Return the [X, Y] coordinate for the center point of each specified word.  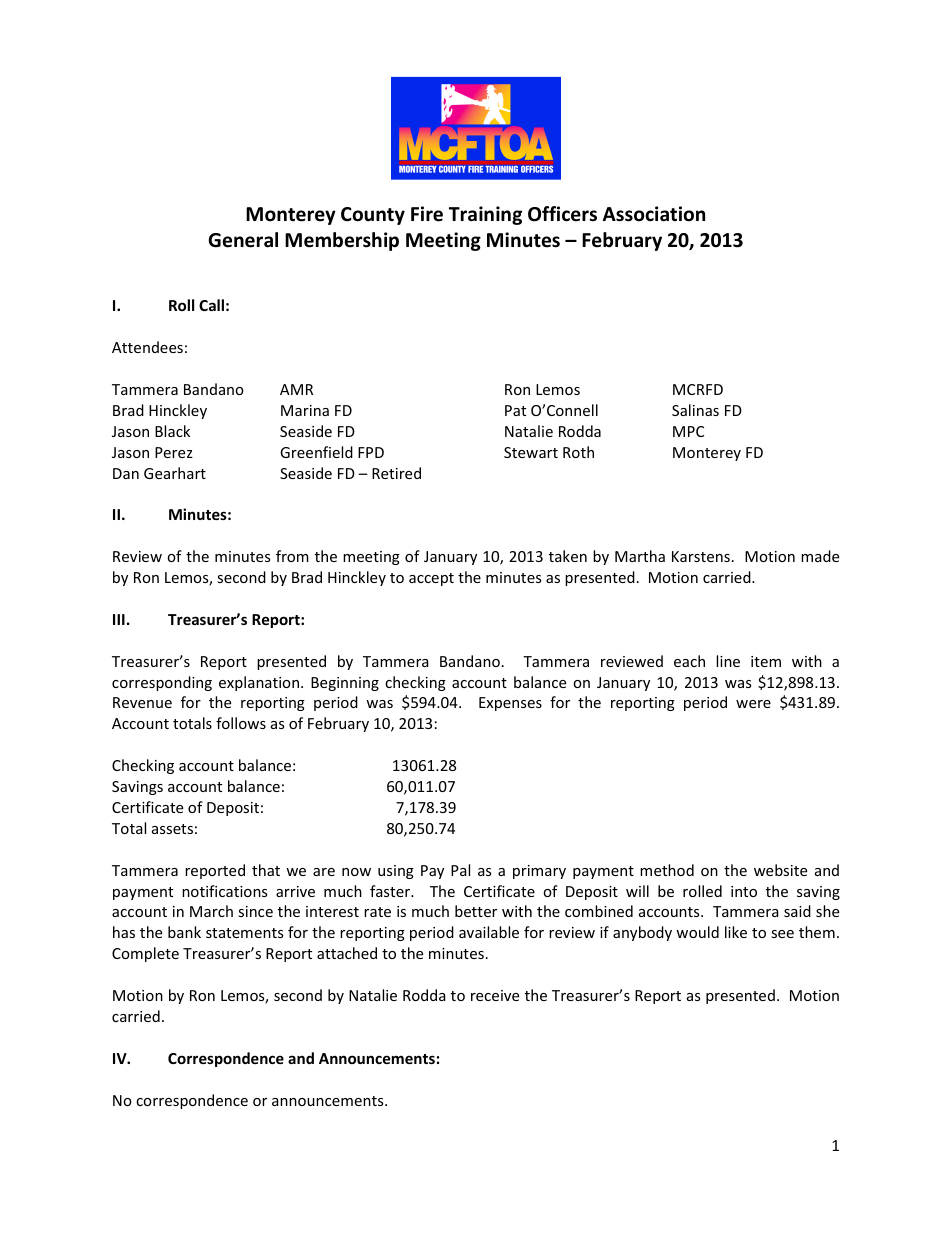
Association [654, 214]
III [119, 619]
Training [485, 215]
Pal [460, 870]
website [780, 870]
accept [431, 579]
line [728, 661]
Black [172, 431]
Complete [145, 954]
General [243, 240]
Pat [515, 410]
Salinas [695, 410]
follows [241, 723]
